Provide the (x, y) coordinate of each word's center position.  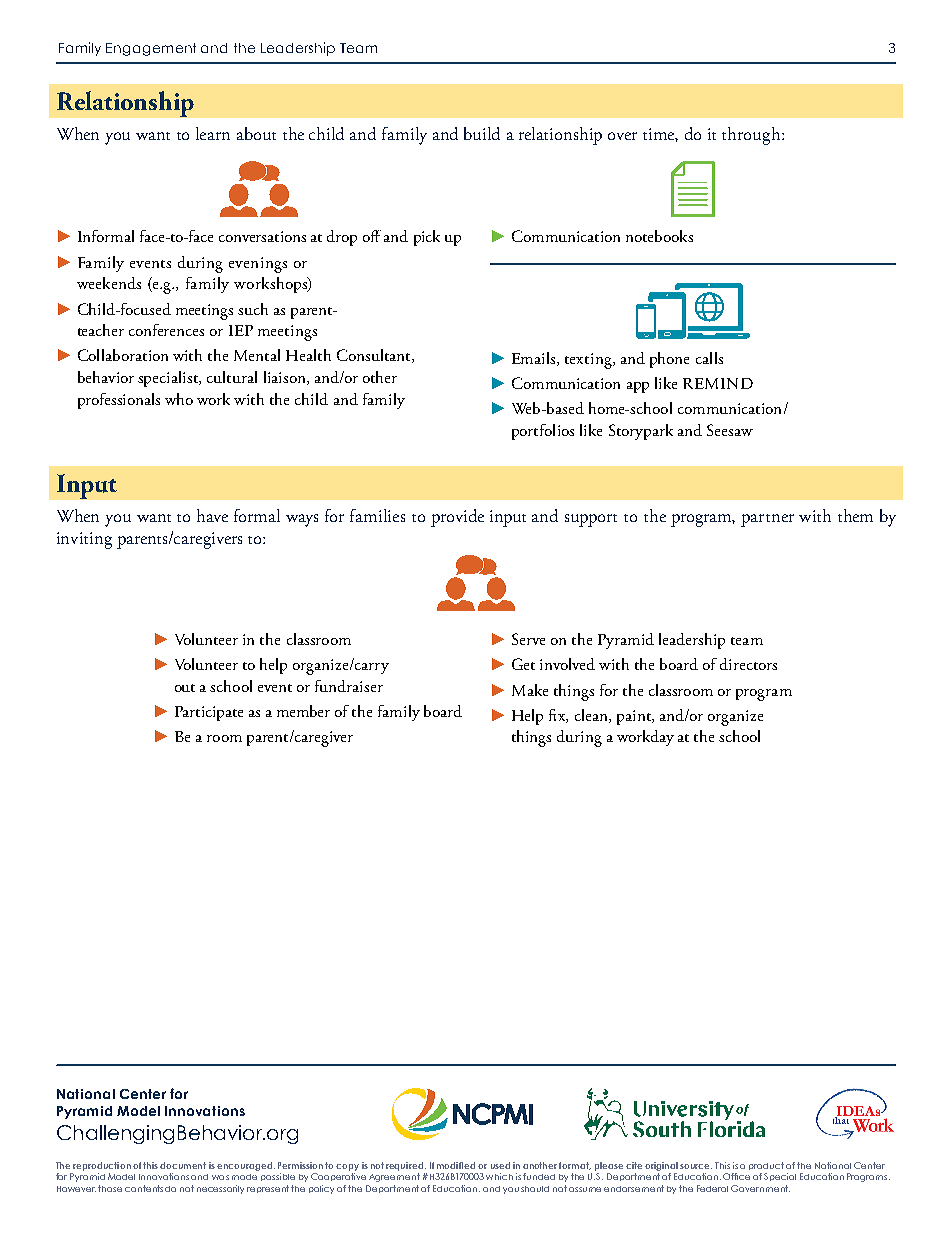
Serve (528, 639)
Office (736, 1176)
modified (456, 1165)
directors (748, 664)
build (482, 133)
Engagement (151, 49)
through (752, 136)
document (183, 1165)
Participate (209, 713)
